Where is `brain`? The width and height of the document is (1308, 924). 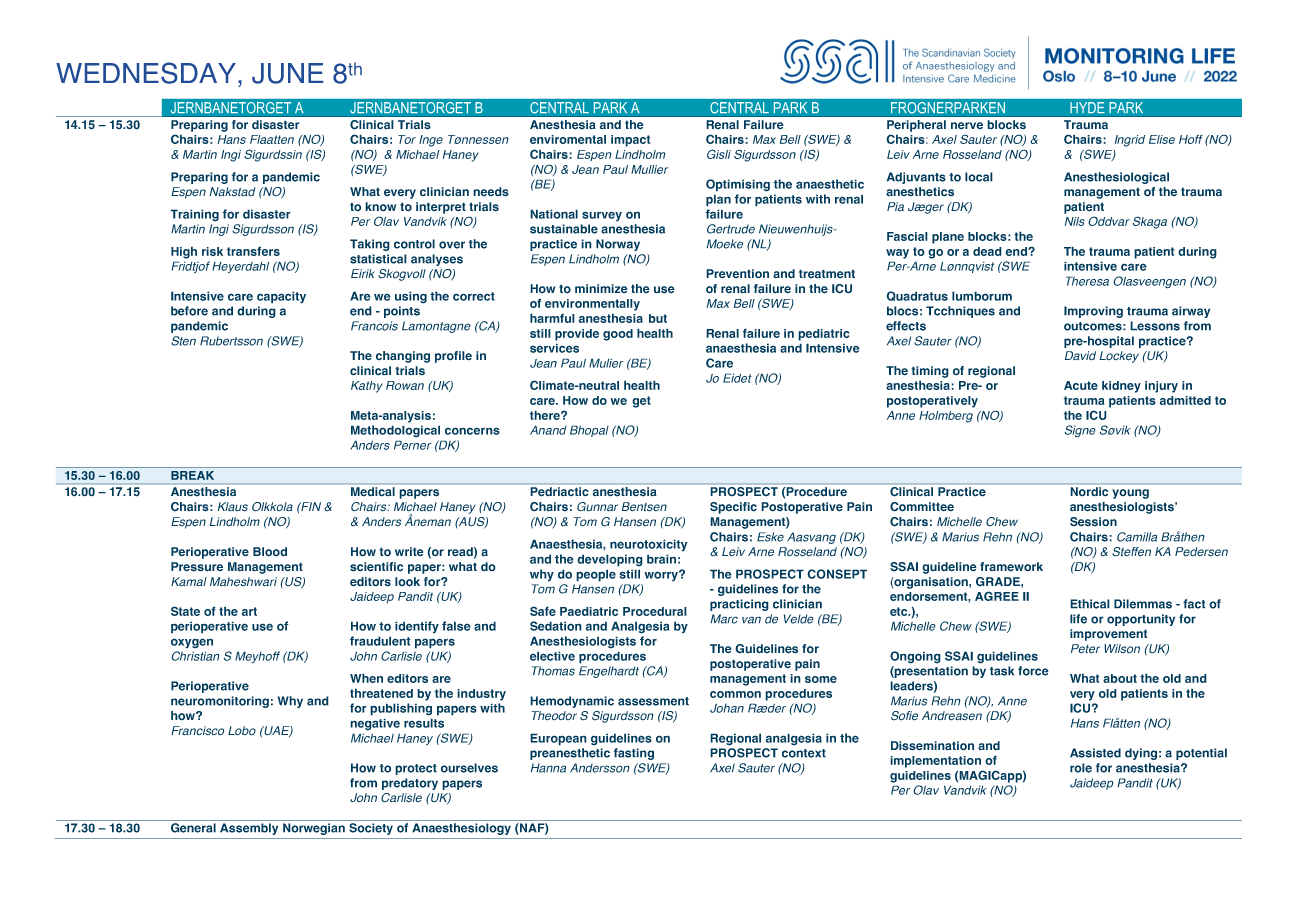 brain is located at coordinates (661, 559).
